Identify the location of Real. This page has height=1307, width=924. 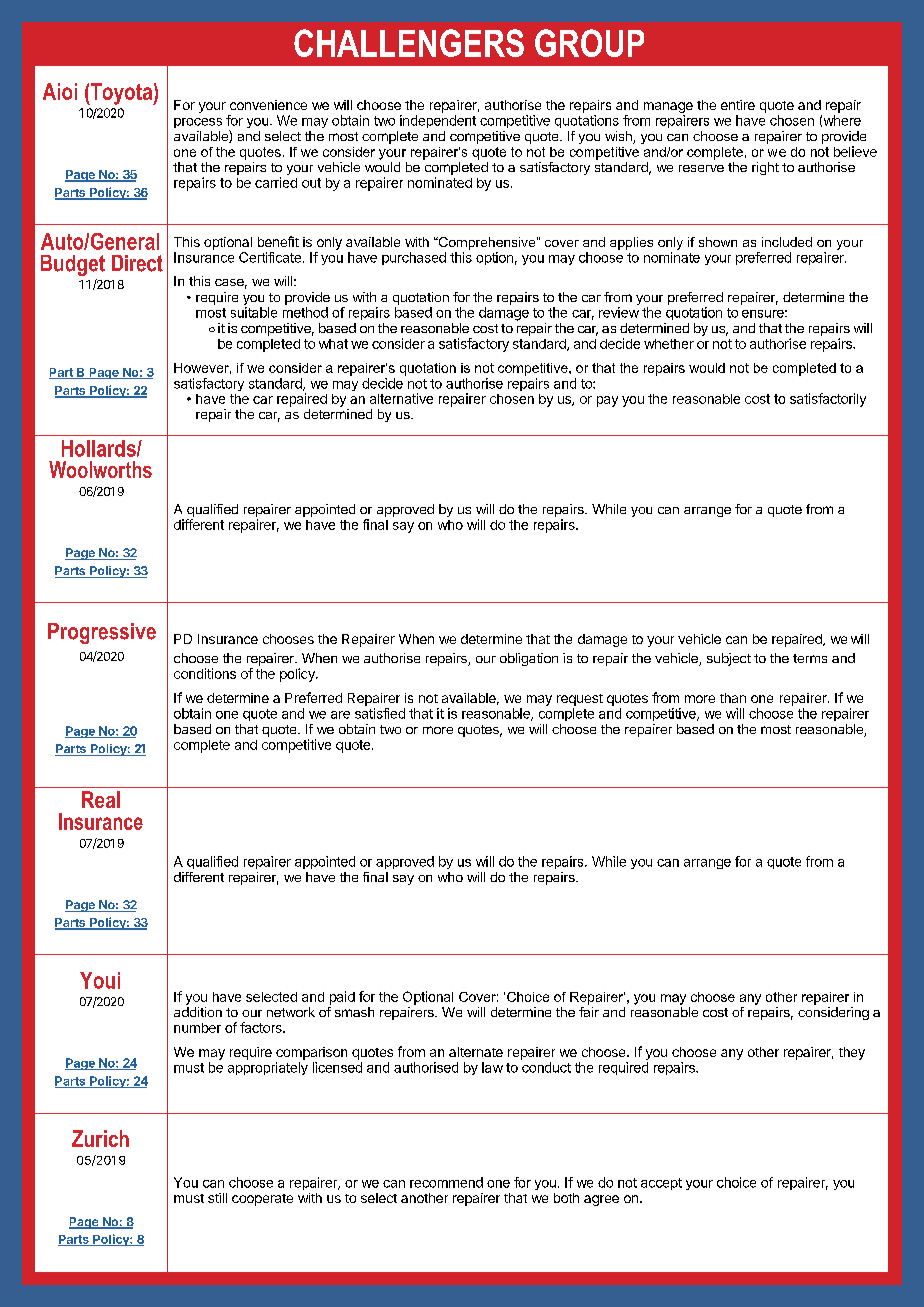
(101, 799).
